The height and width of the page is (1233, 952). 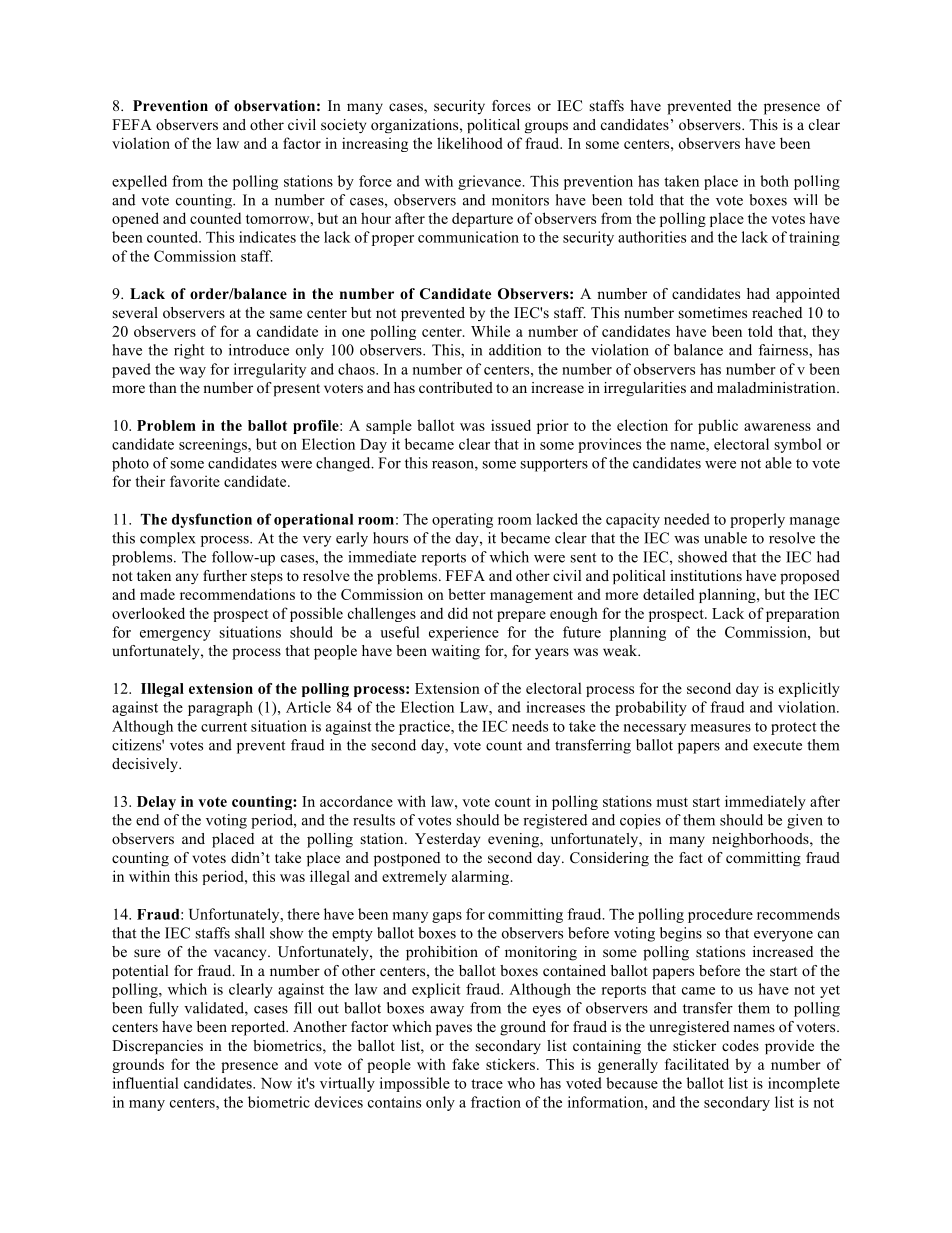 I want to click on emergency, so click(x=175, y=635).
